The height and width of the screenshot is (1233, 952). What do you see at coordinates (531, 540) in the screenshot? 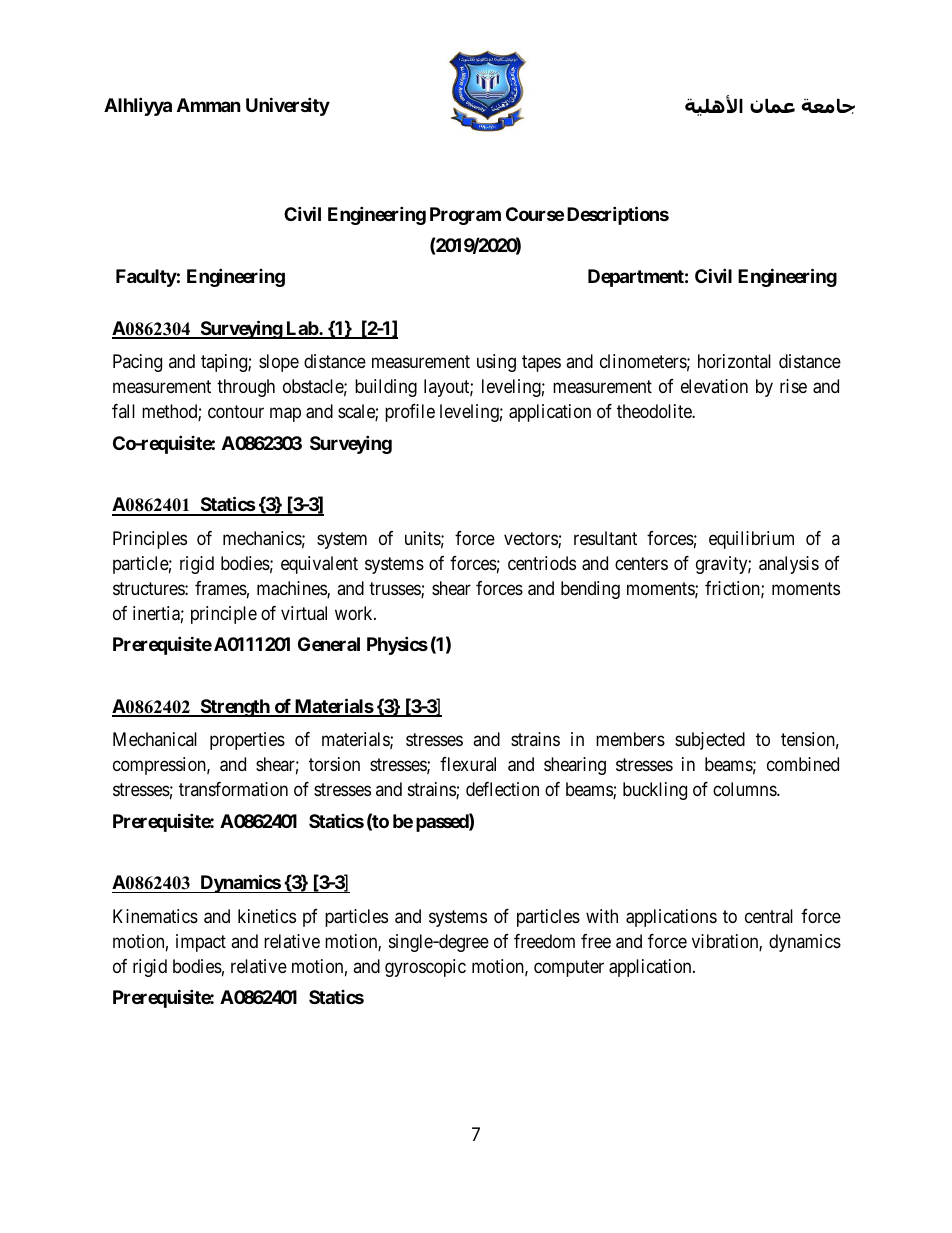
I see `vectors` at bounding box center [531, 540].
